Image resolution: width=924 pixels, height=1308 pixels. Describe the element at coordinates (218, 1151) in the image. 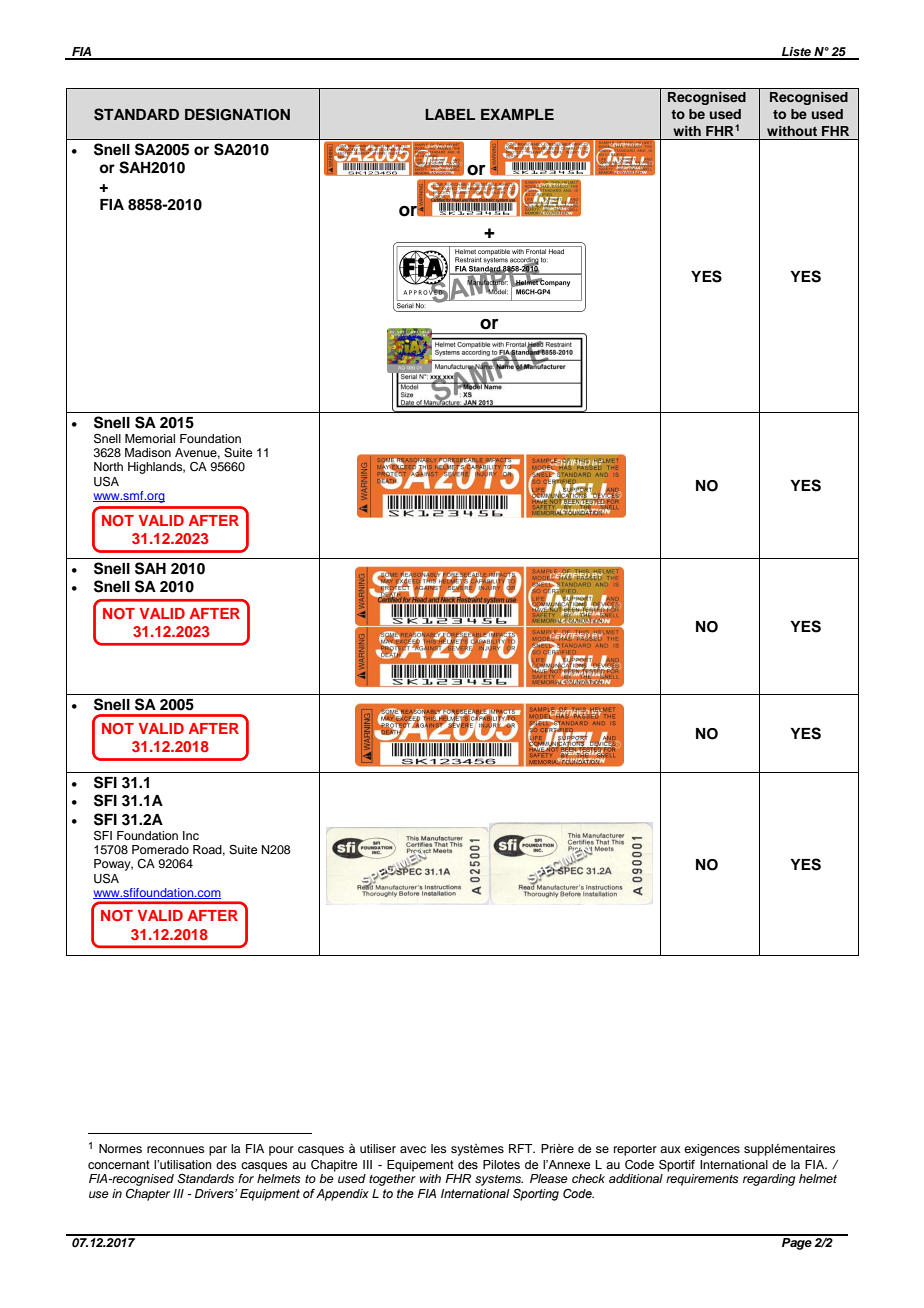

I see `par` at that location.
